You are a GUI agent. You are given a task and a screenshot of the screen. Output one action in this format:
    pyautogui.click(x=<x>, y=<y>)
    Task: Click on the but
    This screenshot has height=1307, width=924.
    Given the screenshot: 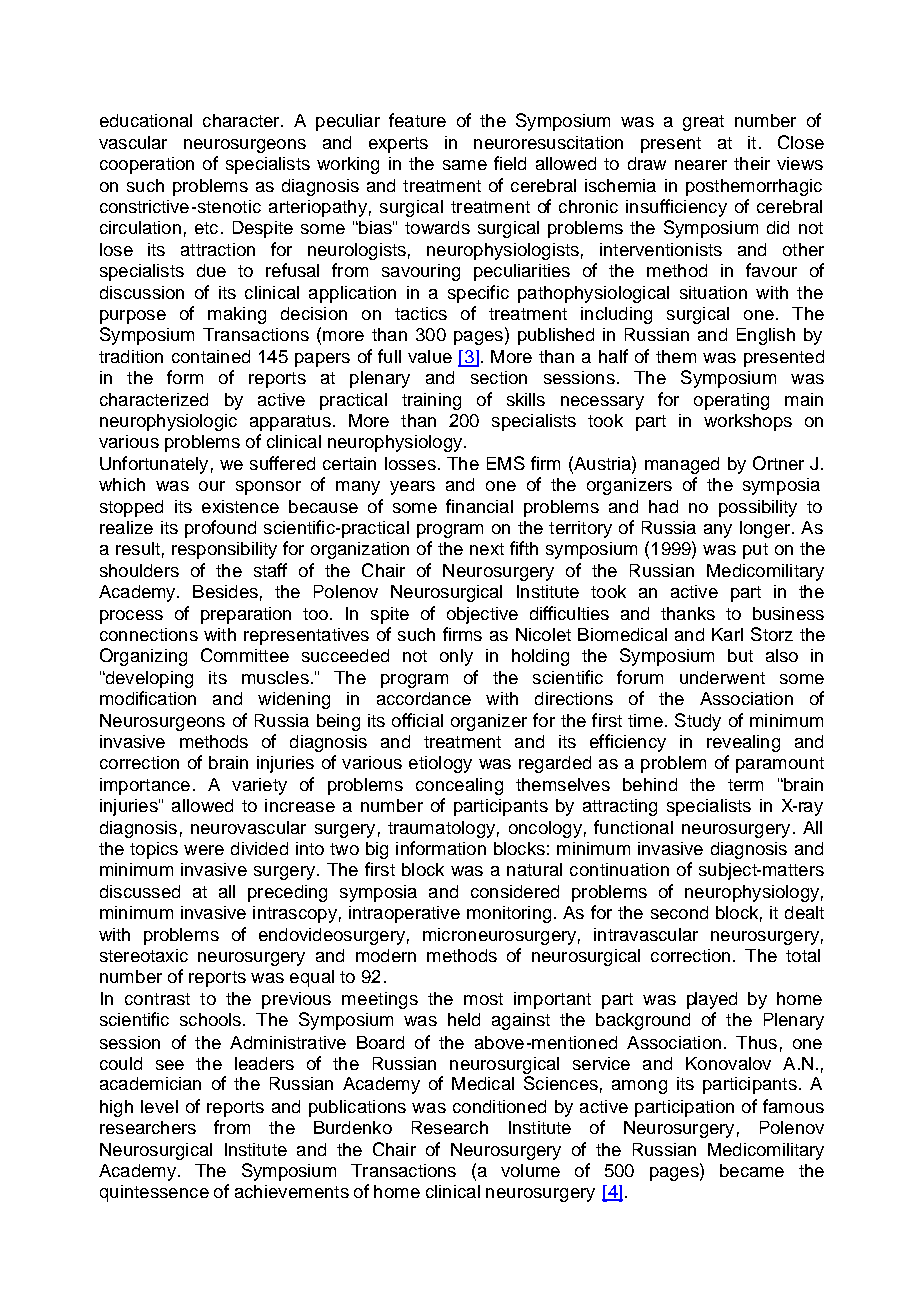 What is the action you would take?
    pyautogui.click(x=740, y=655)
